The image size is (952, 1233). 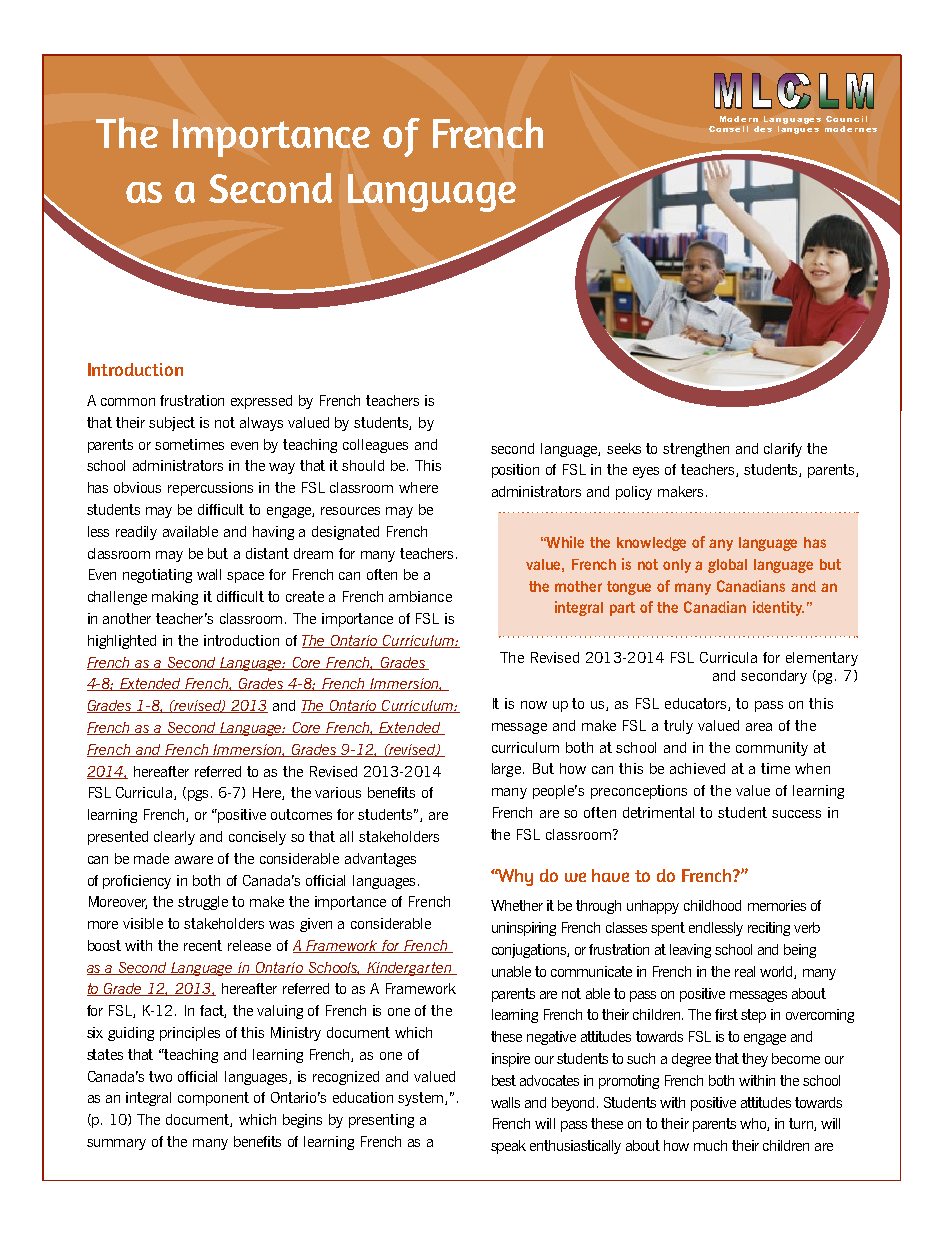 What do you see at coordinates (128, 402) in the screenshot?
I see `common` at bounding box center [128, 402].
